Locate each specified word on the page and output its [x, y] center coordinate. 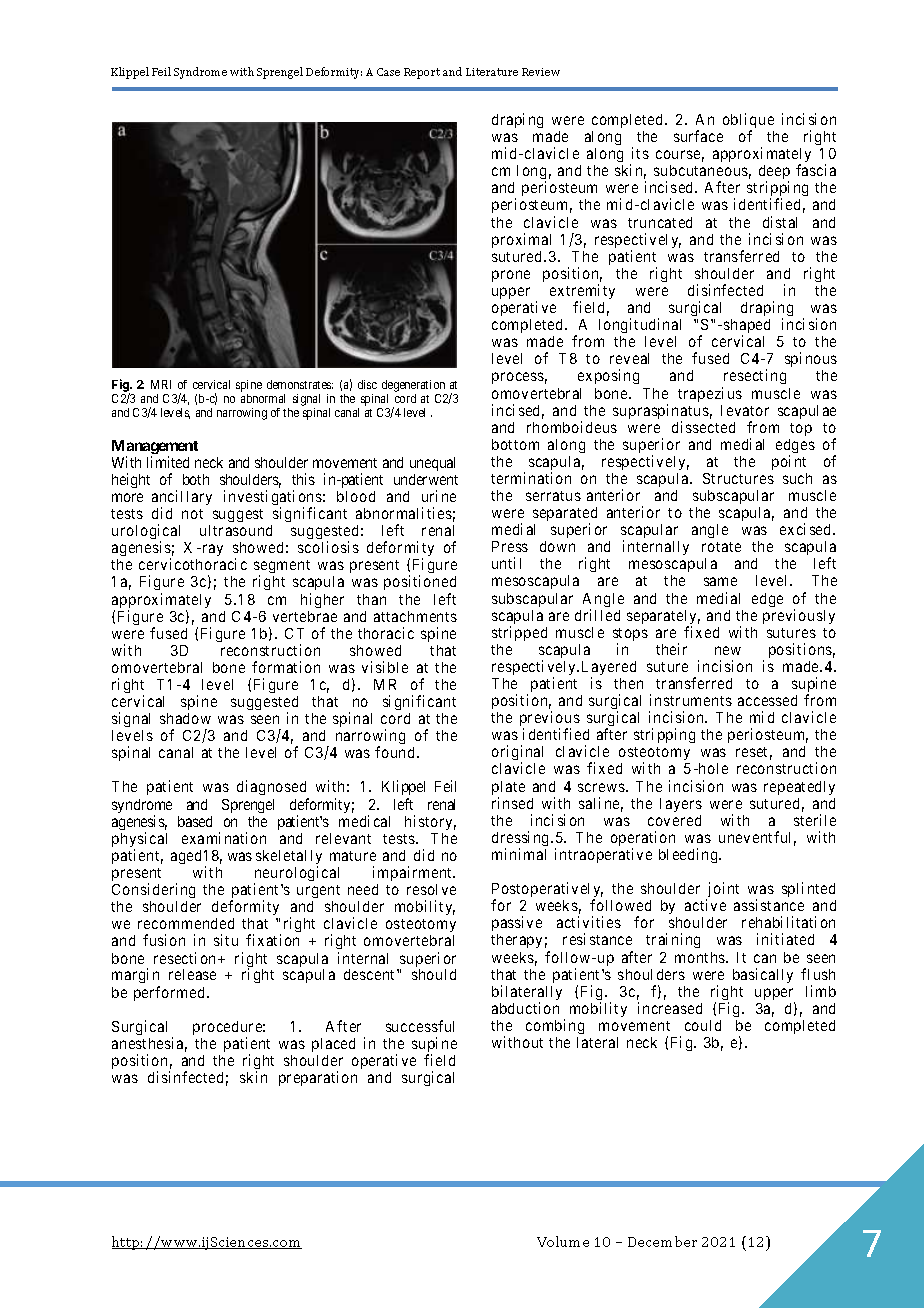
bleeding [689, 855]
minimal [519, 854]
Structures [738, 478]
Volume [563, 1241]
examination [224, 838]
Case [388, 72]
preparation [318, 1078]
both [196, 479]
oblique [748, 122]
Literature [492, 72]
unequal [432, 464]
